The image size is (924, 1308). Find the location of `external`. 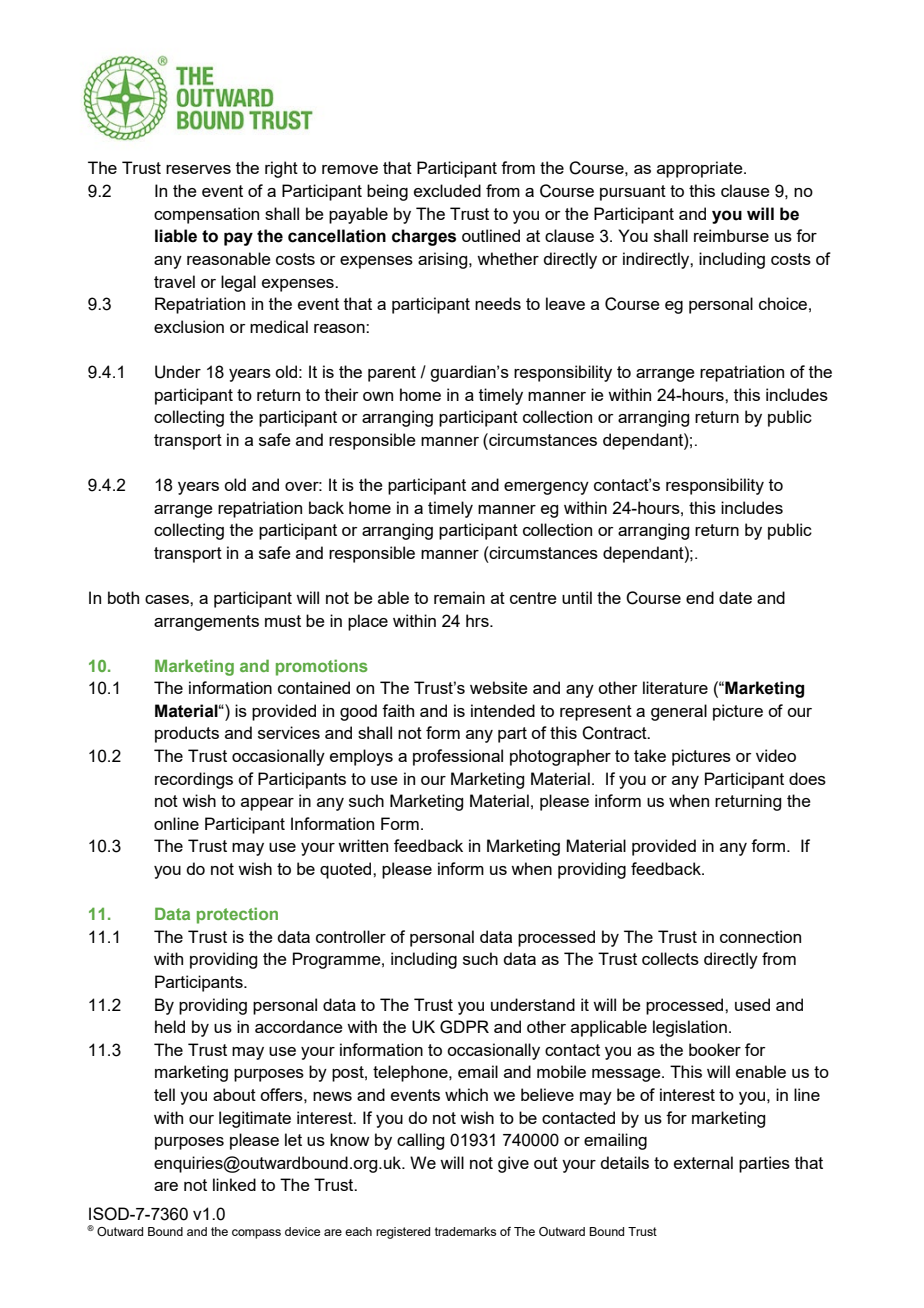

external is located at coordinates (703, 1162).
